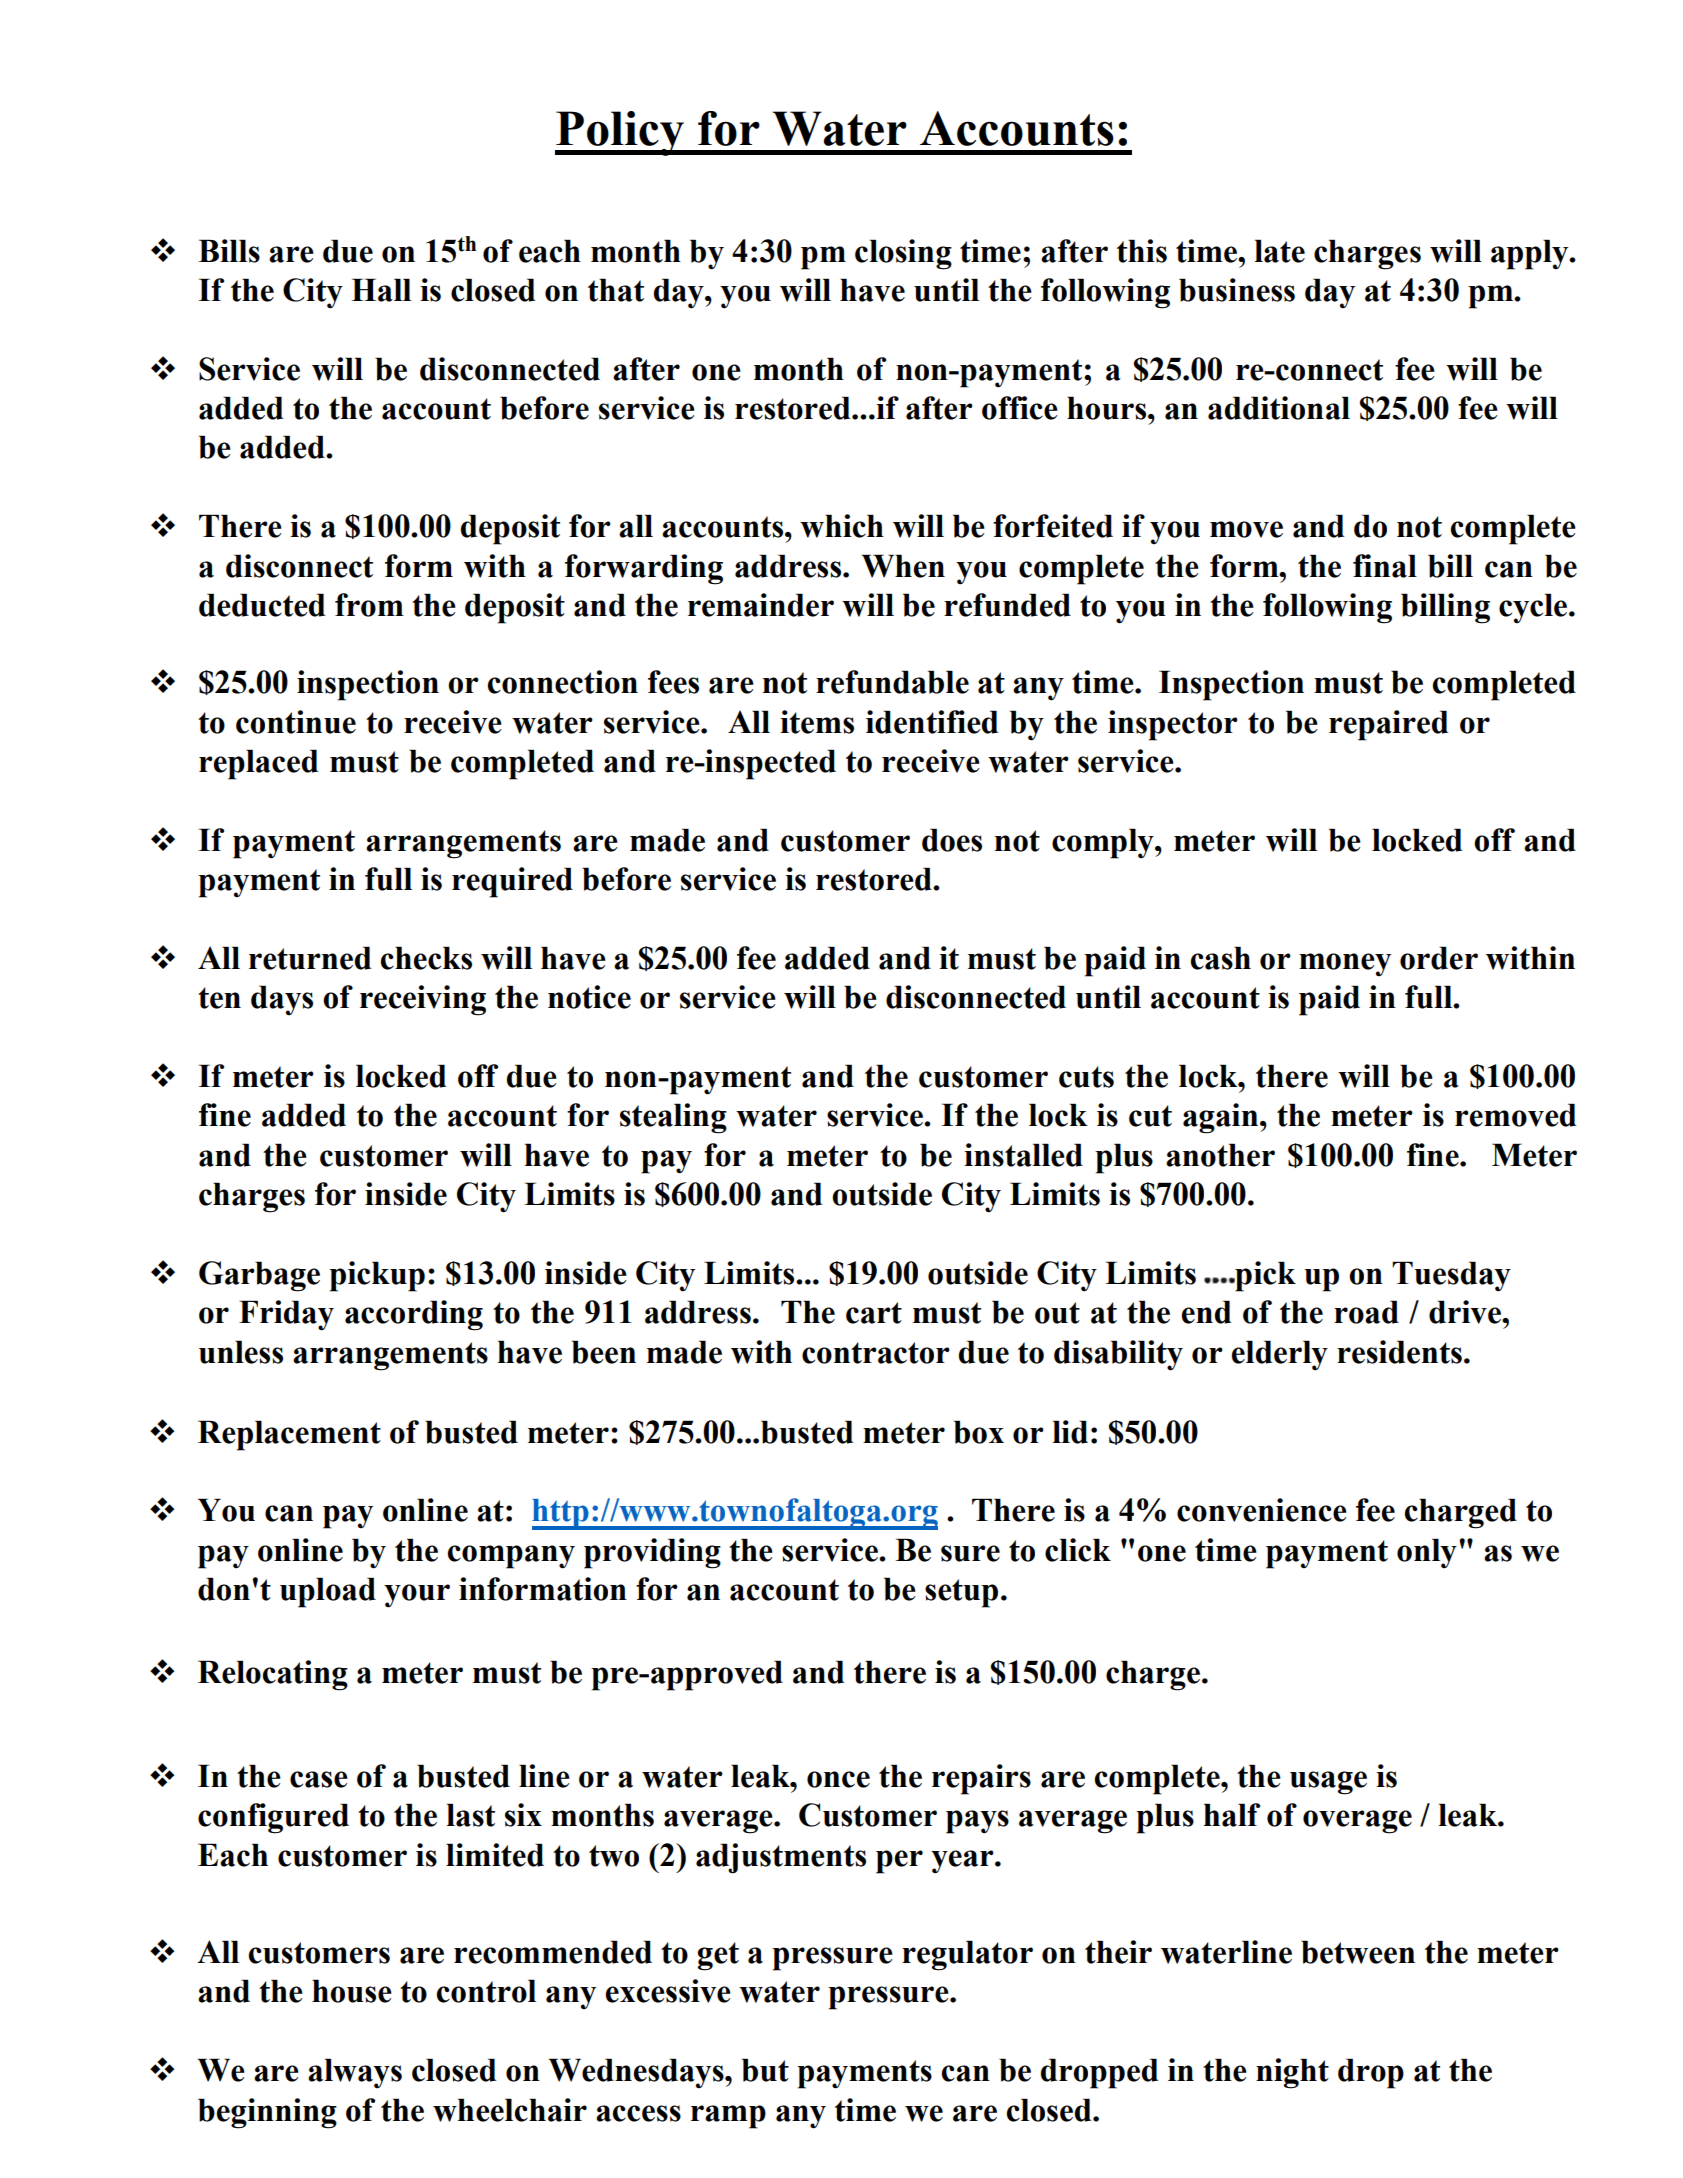 The height and width of the page is (2178, 1683). What do you see at coordinates (355, 2073) in the page?
I see `always` at bounding box center [355, 2073].
